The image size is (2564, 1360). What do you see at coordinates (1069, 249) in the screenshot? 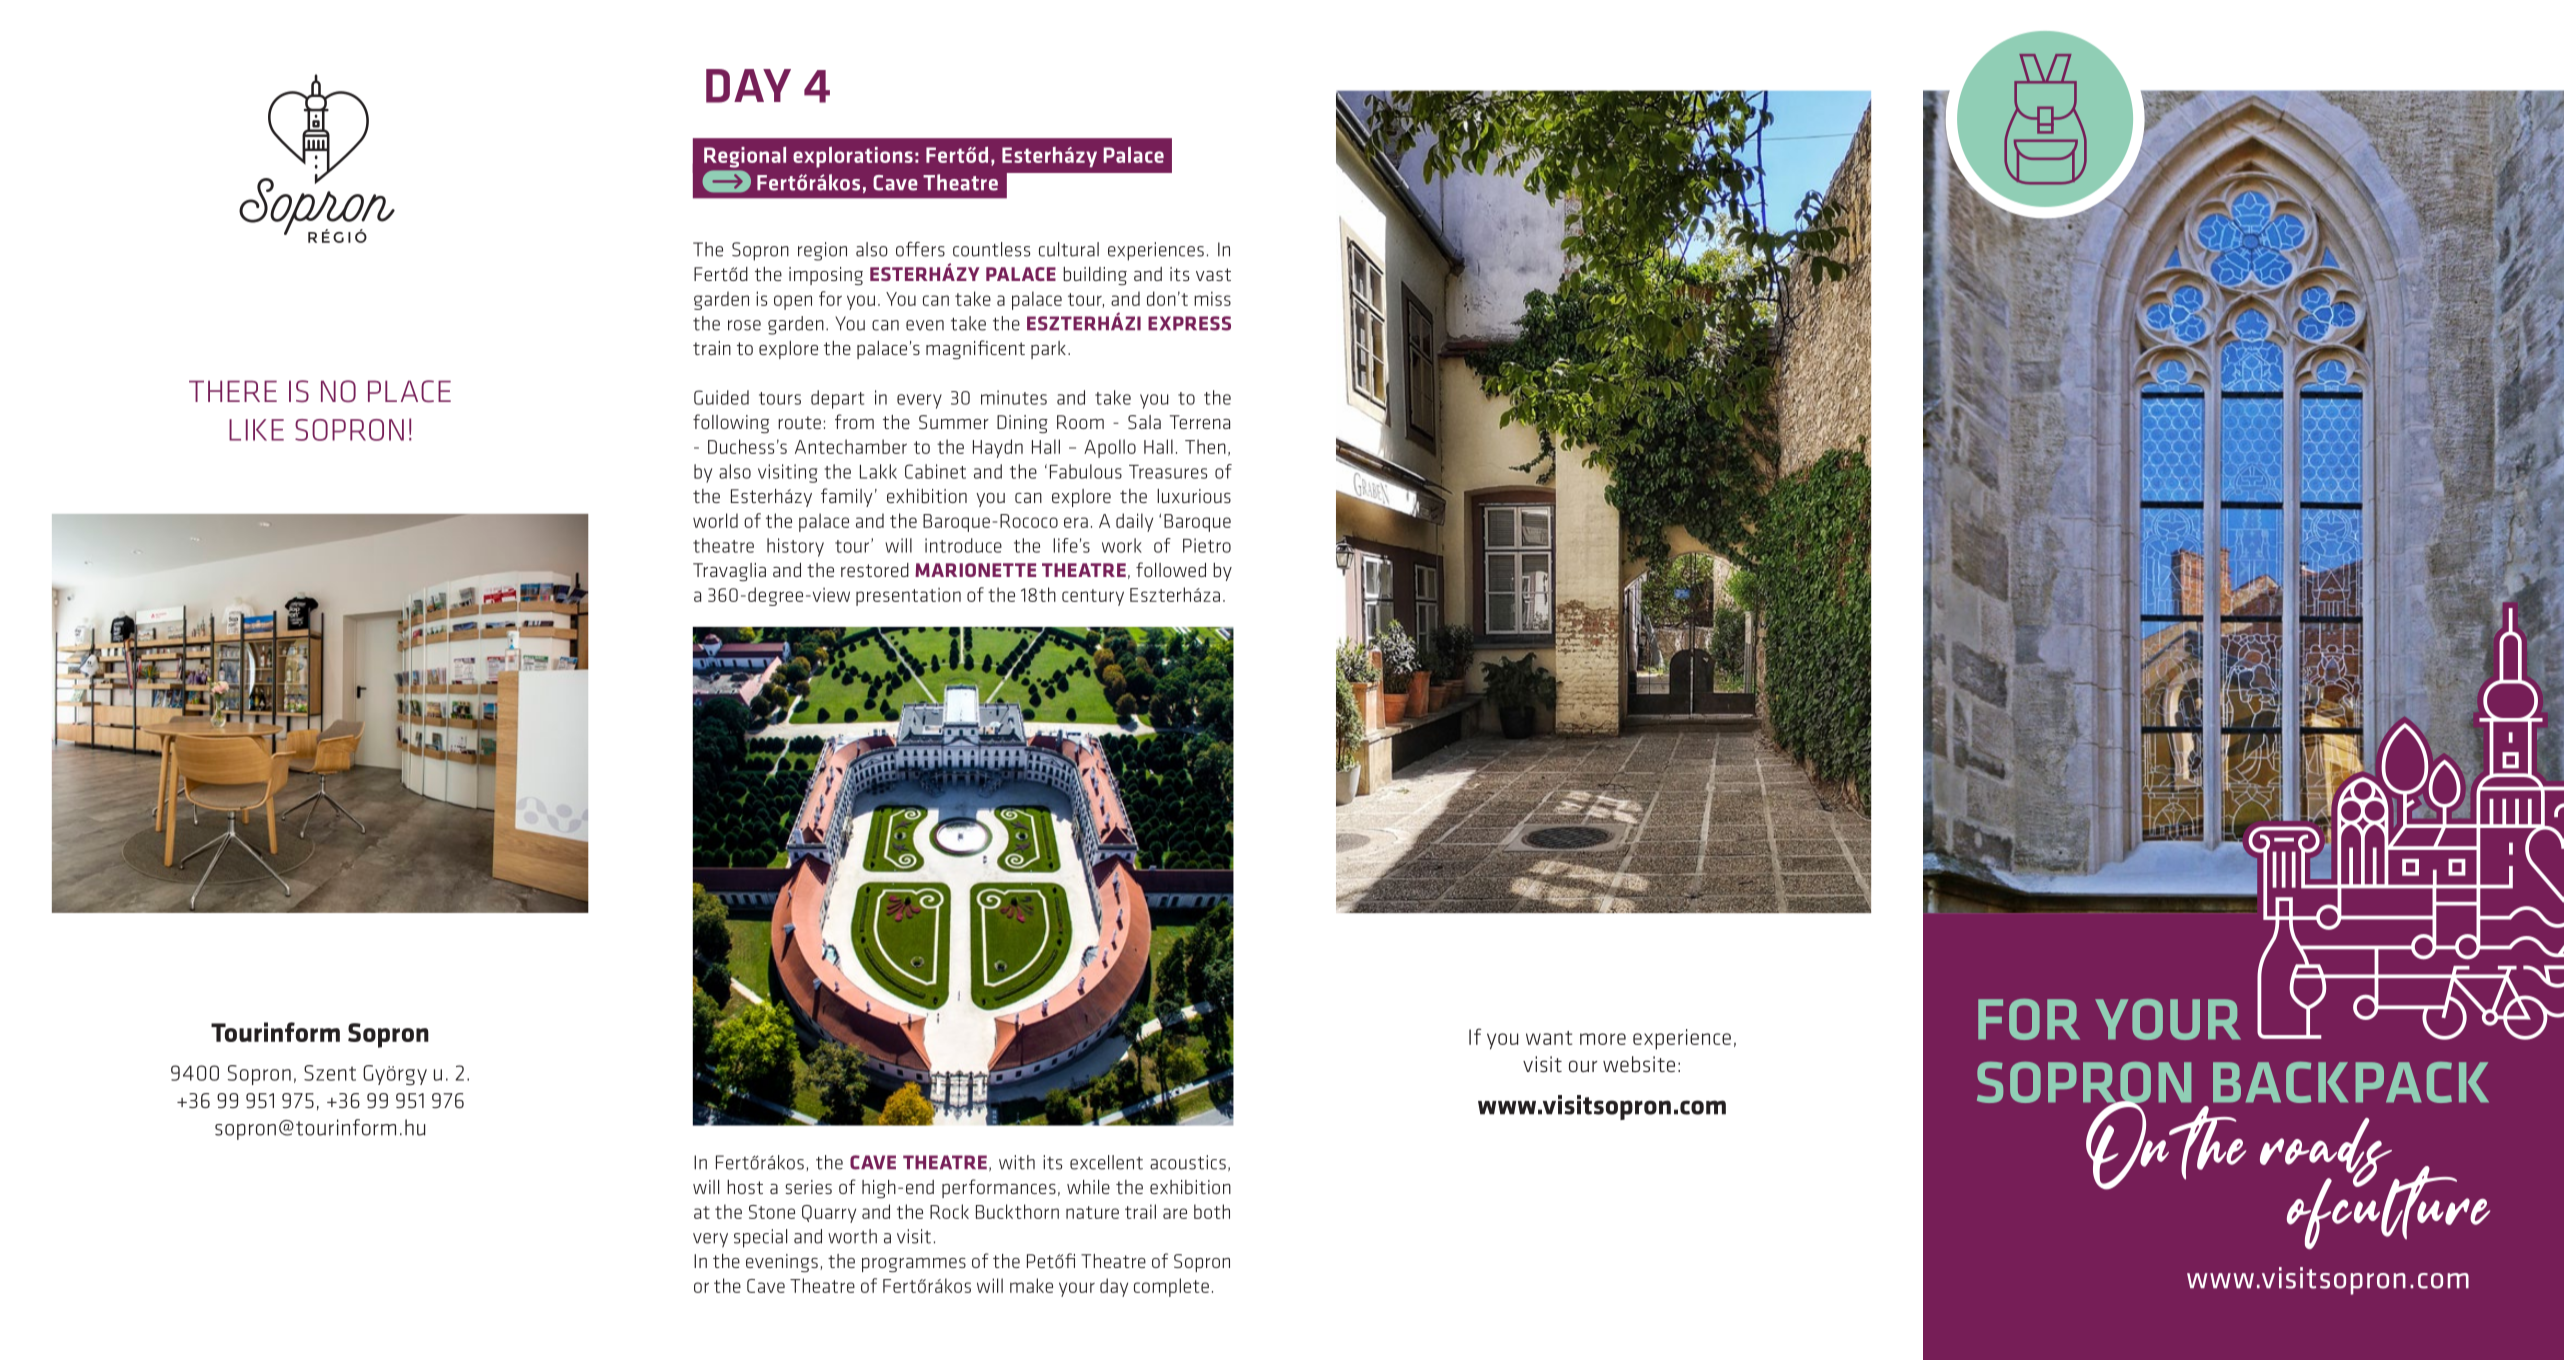
I see `cultural` at bounding box center [1069, 249].
